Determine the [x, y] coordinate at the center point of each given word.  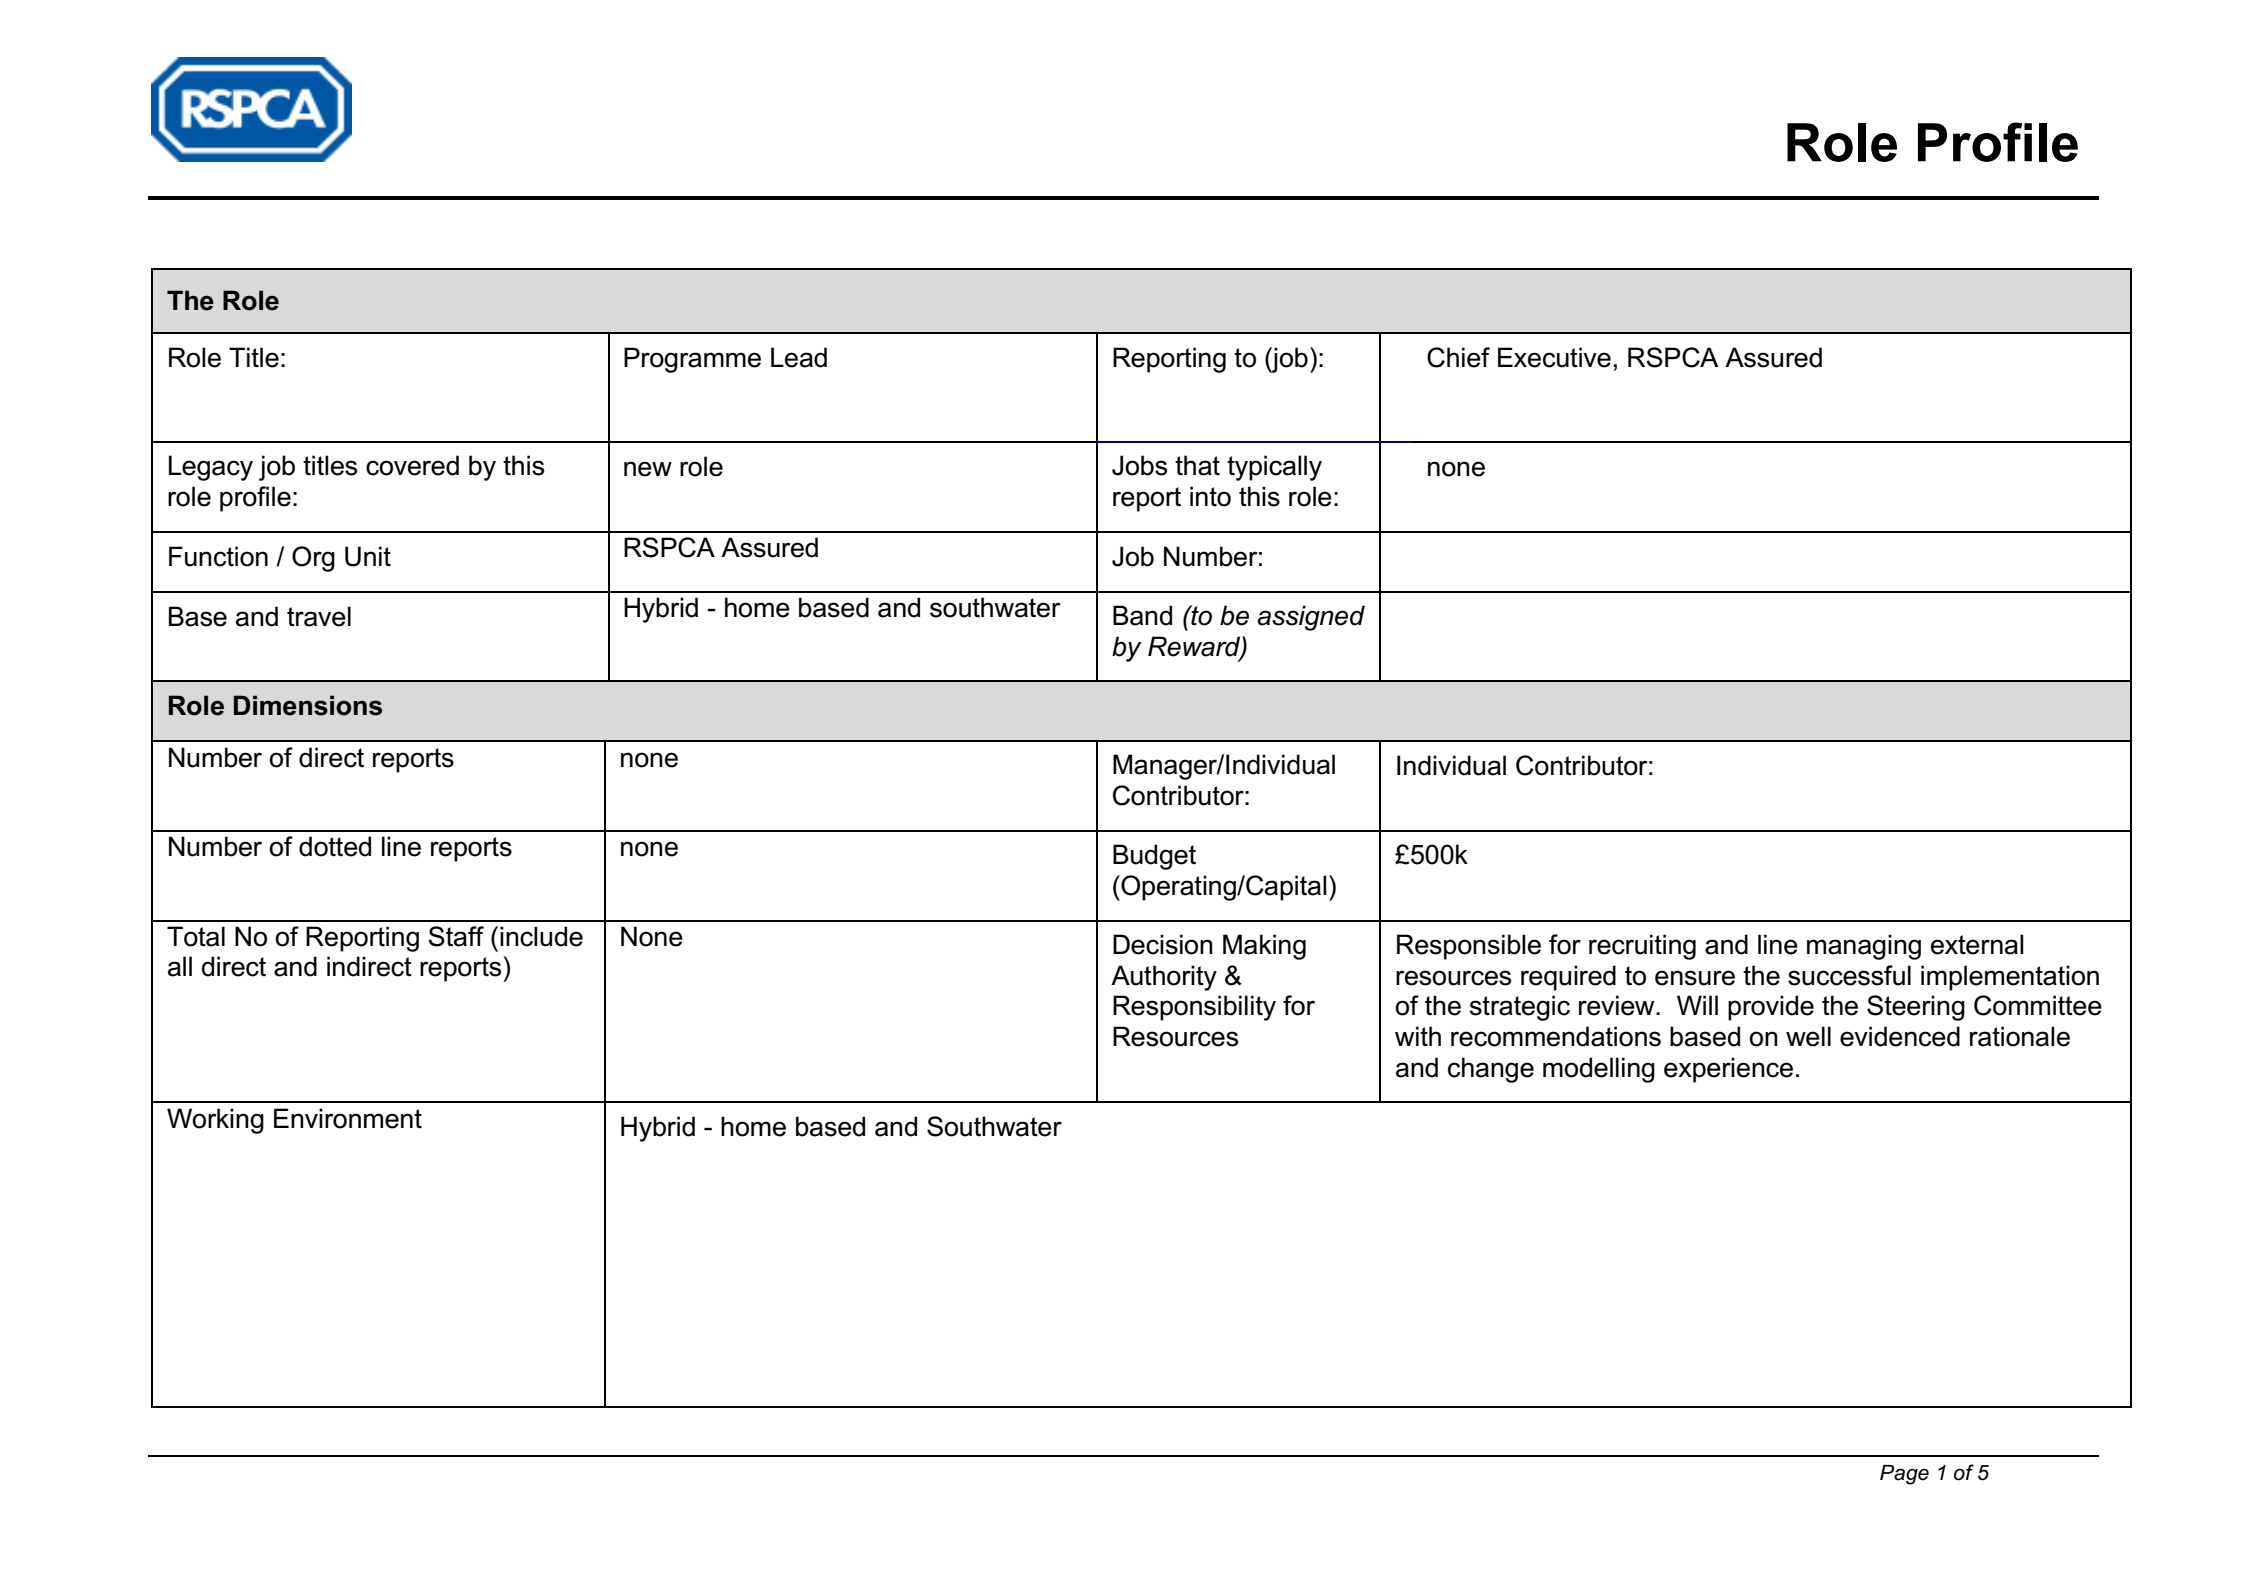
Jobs [1139, 465]
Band [1142, 615]
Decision [1163, 944]
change [1491, 1070]
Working [215, 1121]
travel [319, 616]
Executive [1554, 357]
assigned [1311, 618]
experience [1728, 1070]
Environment [348, 1118]
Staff [456, 936]
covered [412, 465]
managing [1864, 947]
